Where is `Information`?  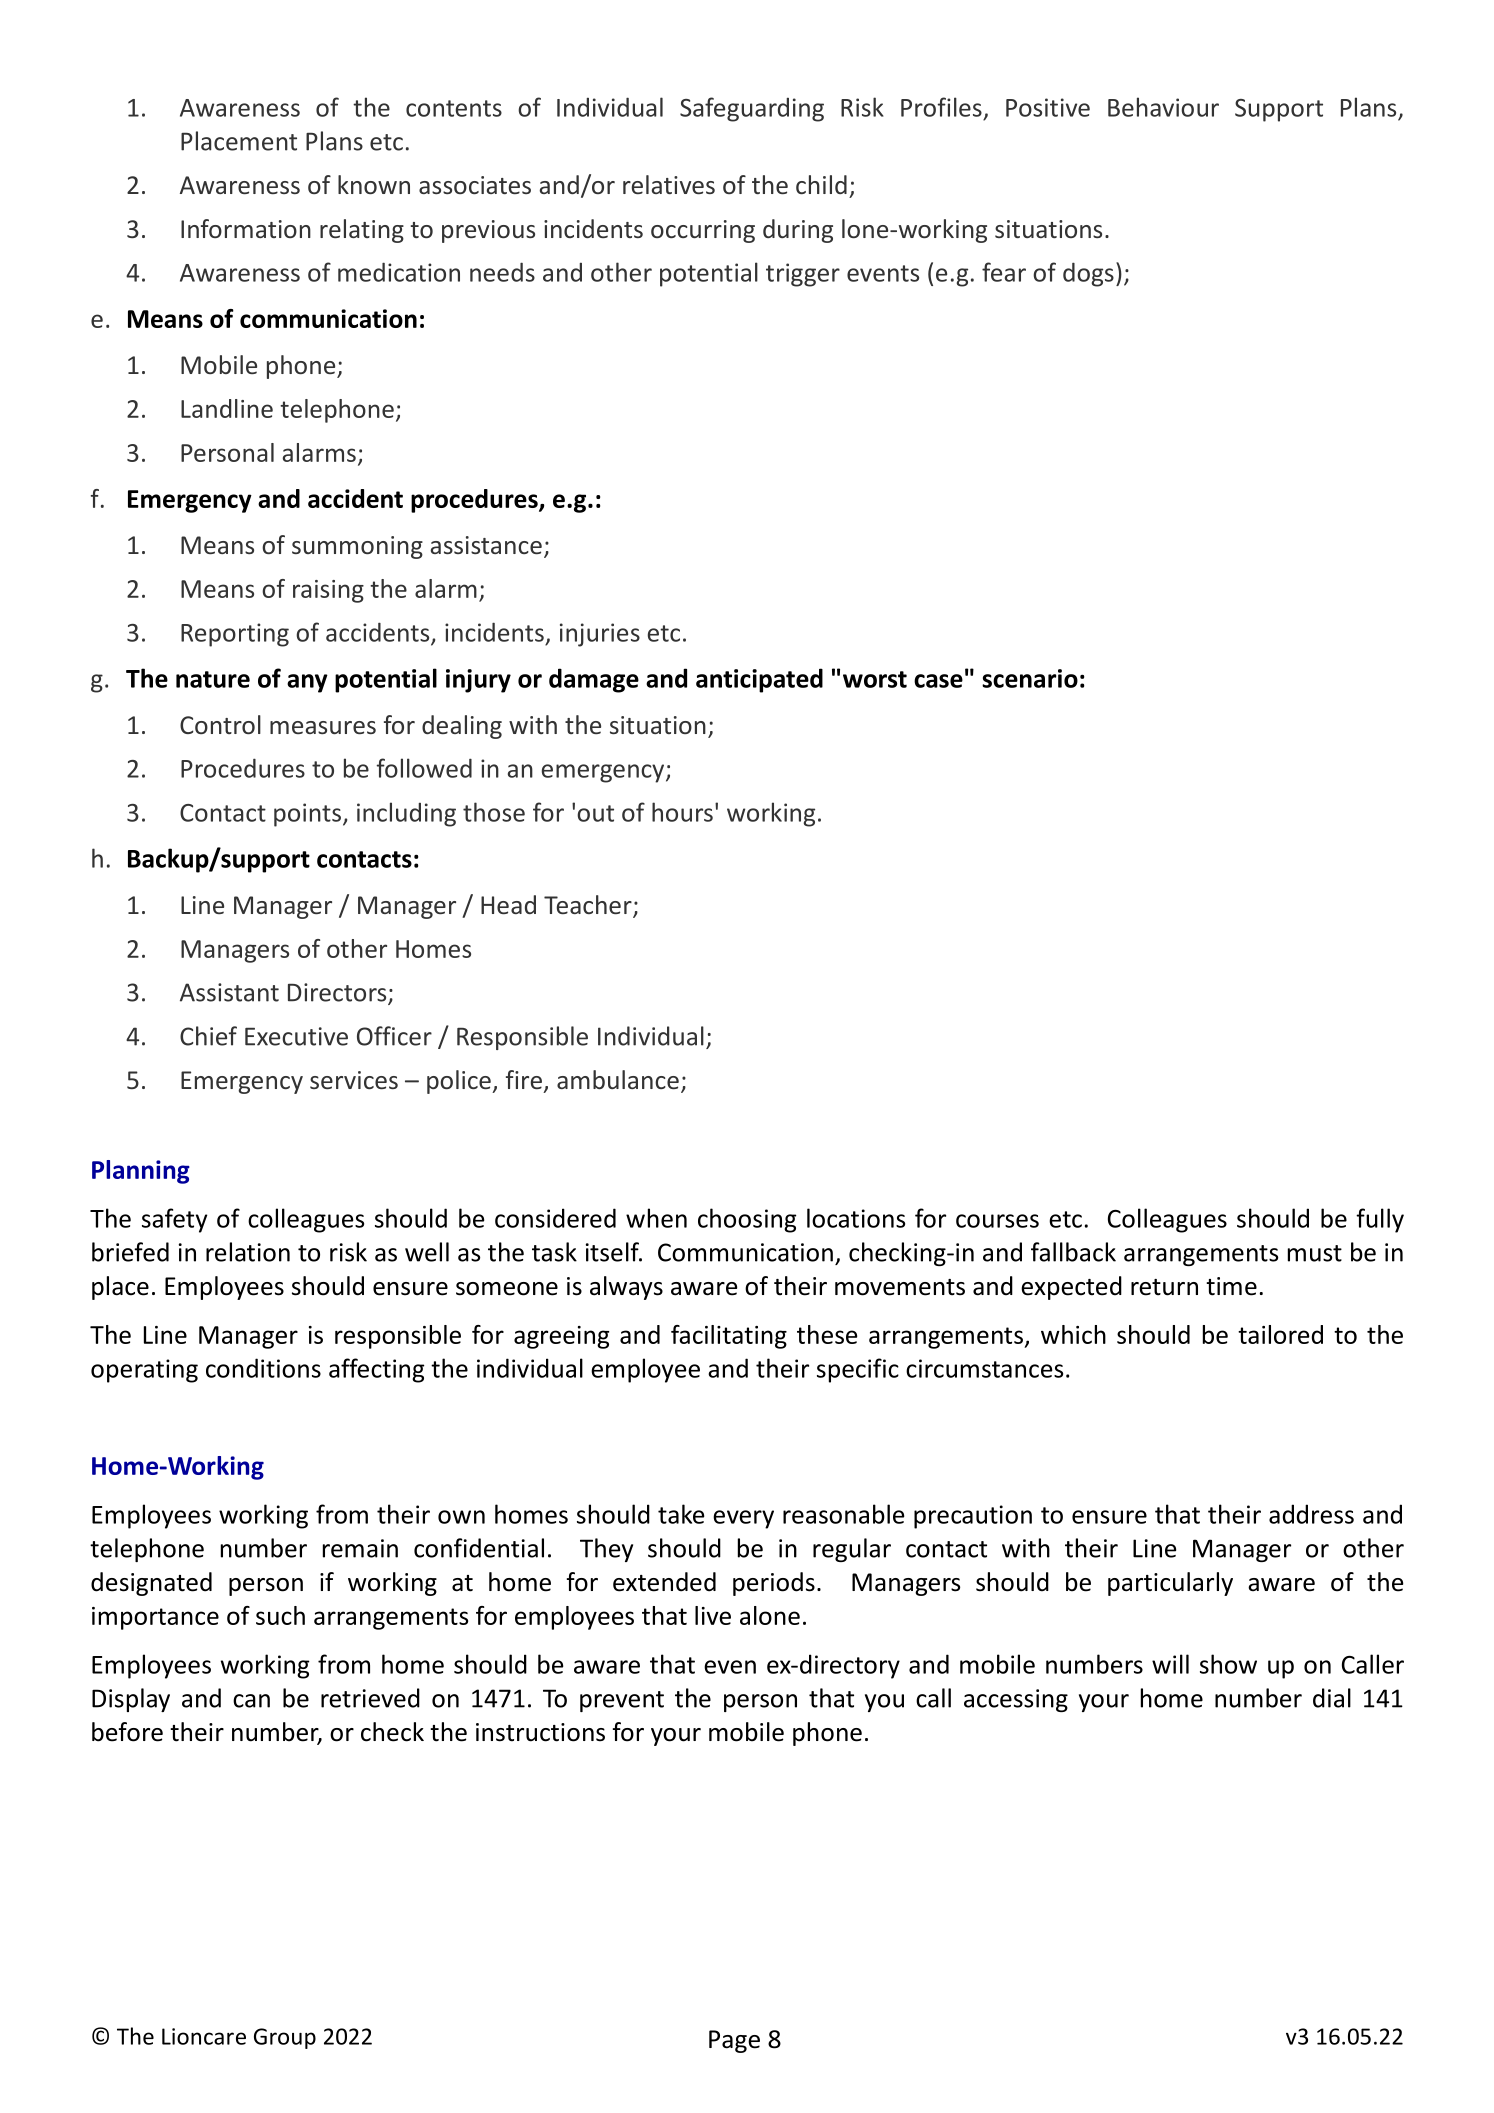 Information is located at coordinates (246, 228).
